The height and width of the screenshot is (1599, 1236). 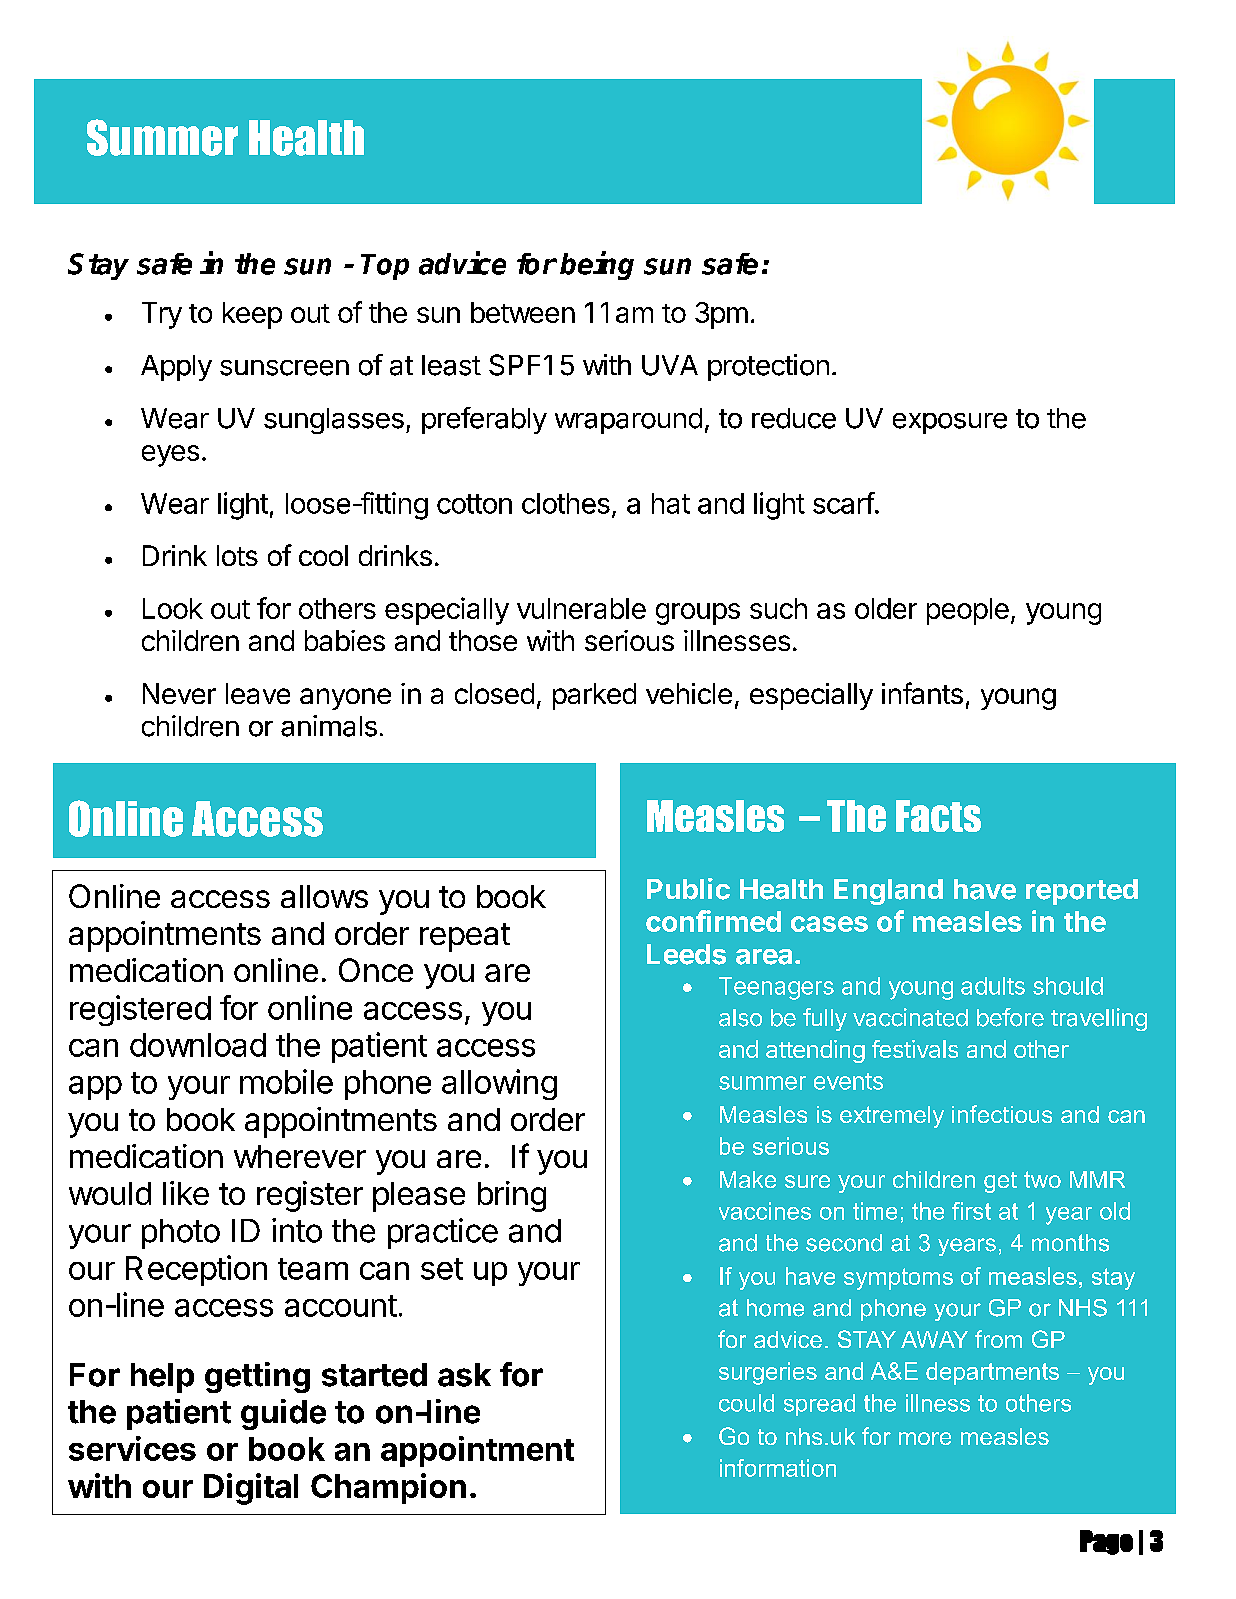 What do you see at coordinates (252, 315) in the screenshot?
I see `keep` at bounding box center [252, 315].
